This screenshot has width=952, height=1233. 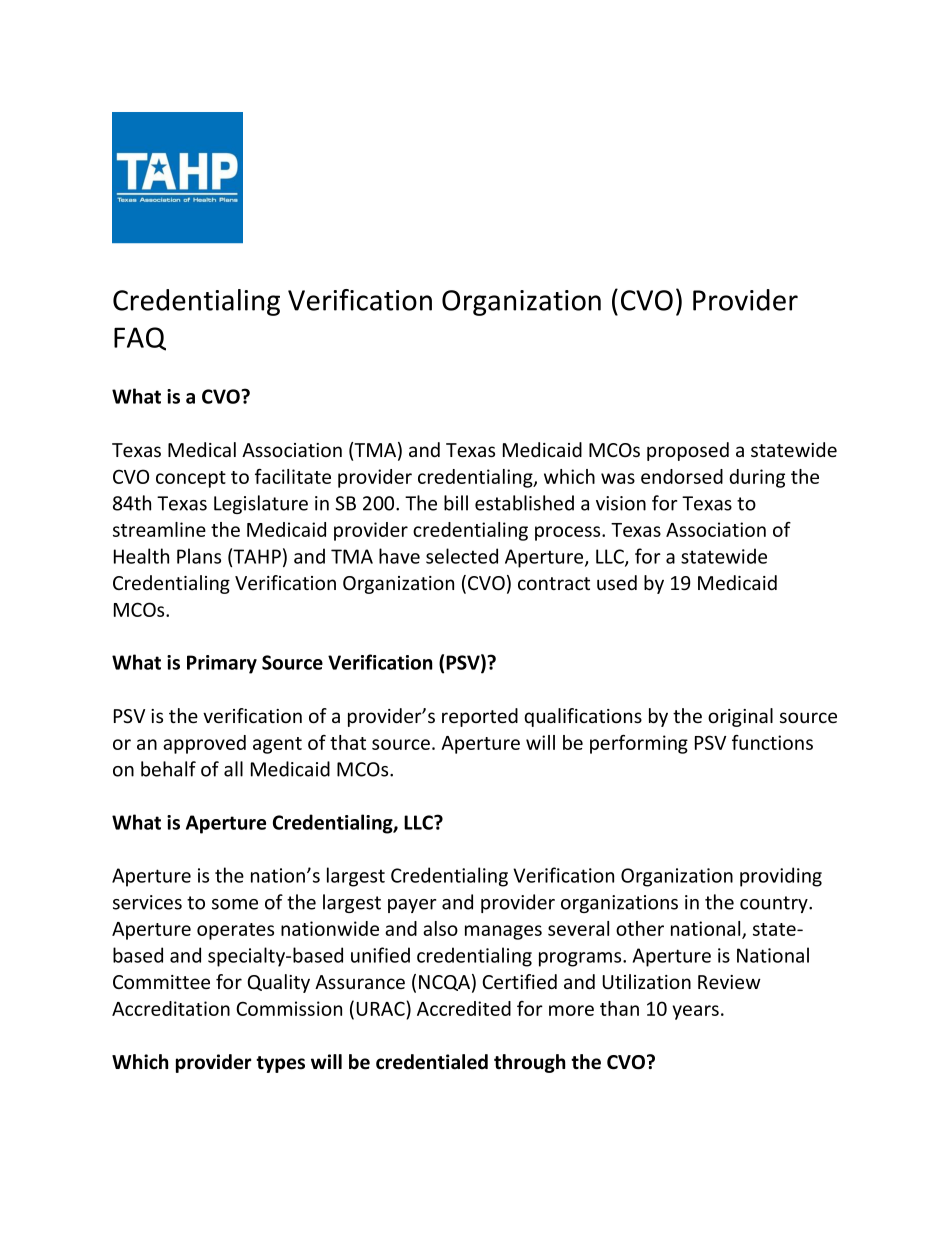 I want to click on FAQ, so click(x=140, y=339).
